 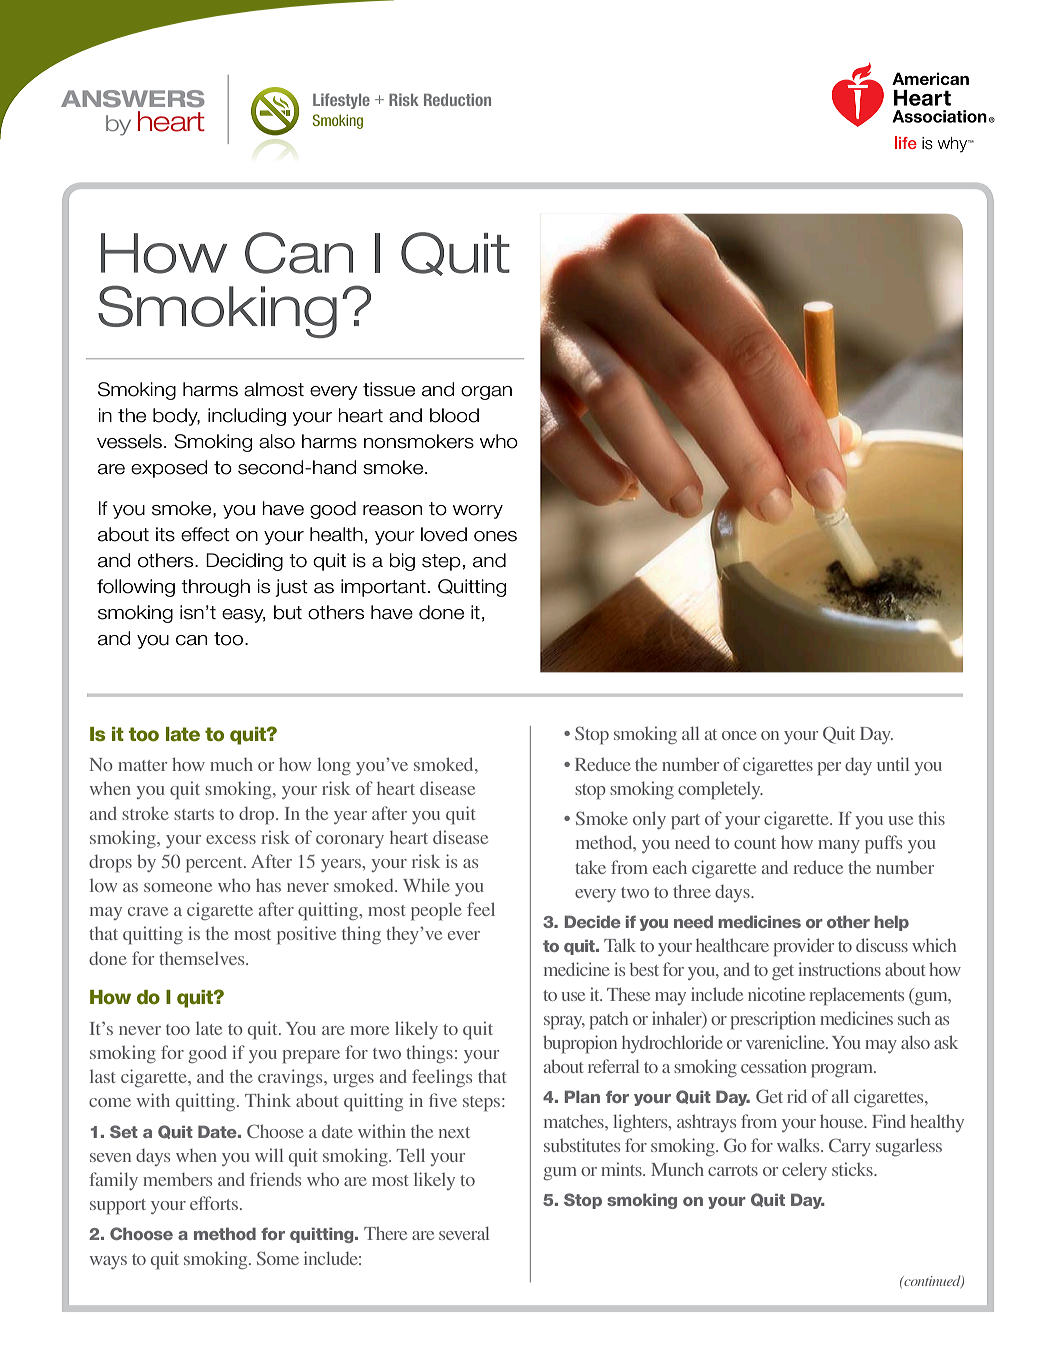 I want to click on easy, so click(x=244, y=616).
